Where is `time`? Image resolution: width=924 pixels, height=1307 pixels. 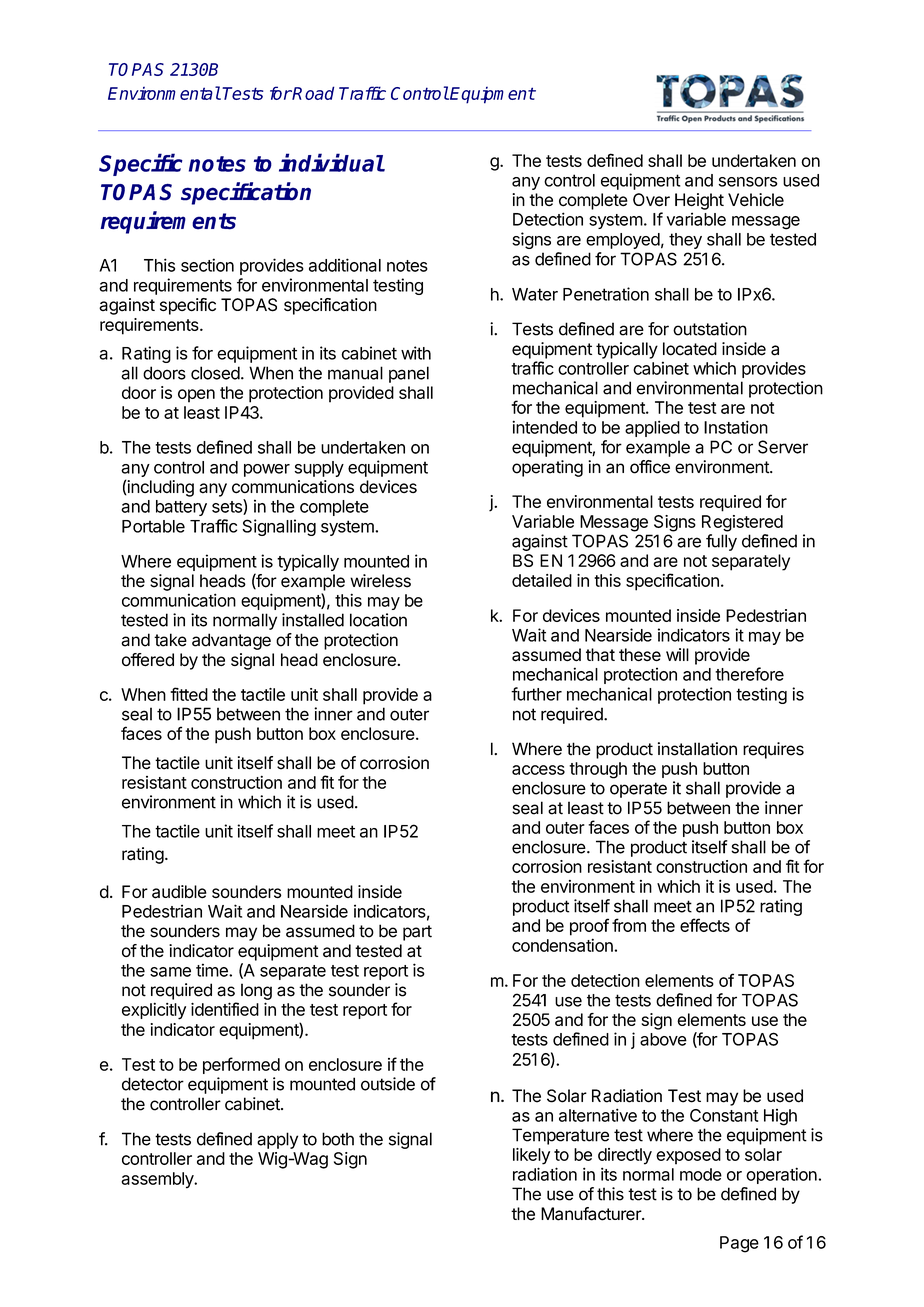
time is located at coordinates (213, 970).
